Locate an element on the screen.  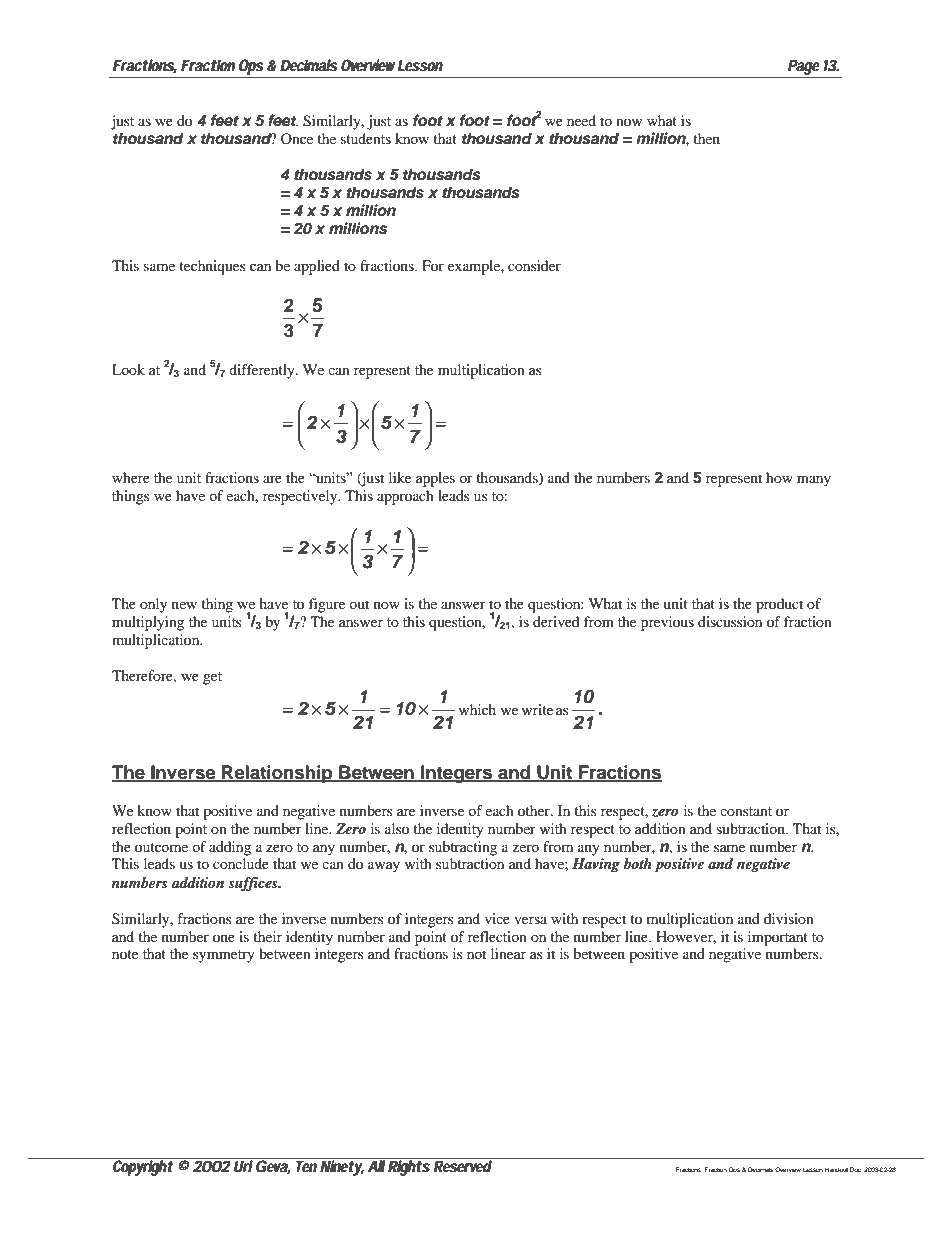
Copyright is located at coordinates (143, 1167).
